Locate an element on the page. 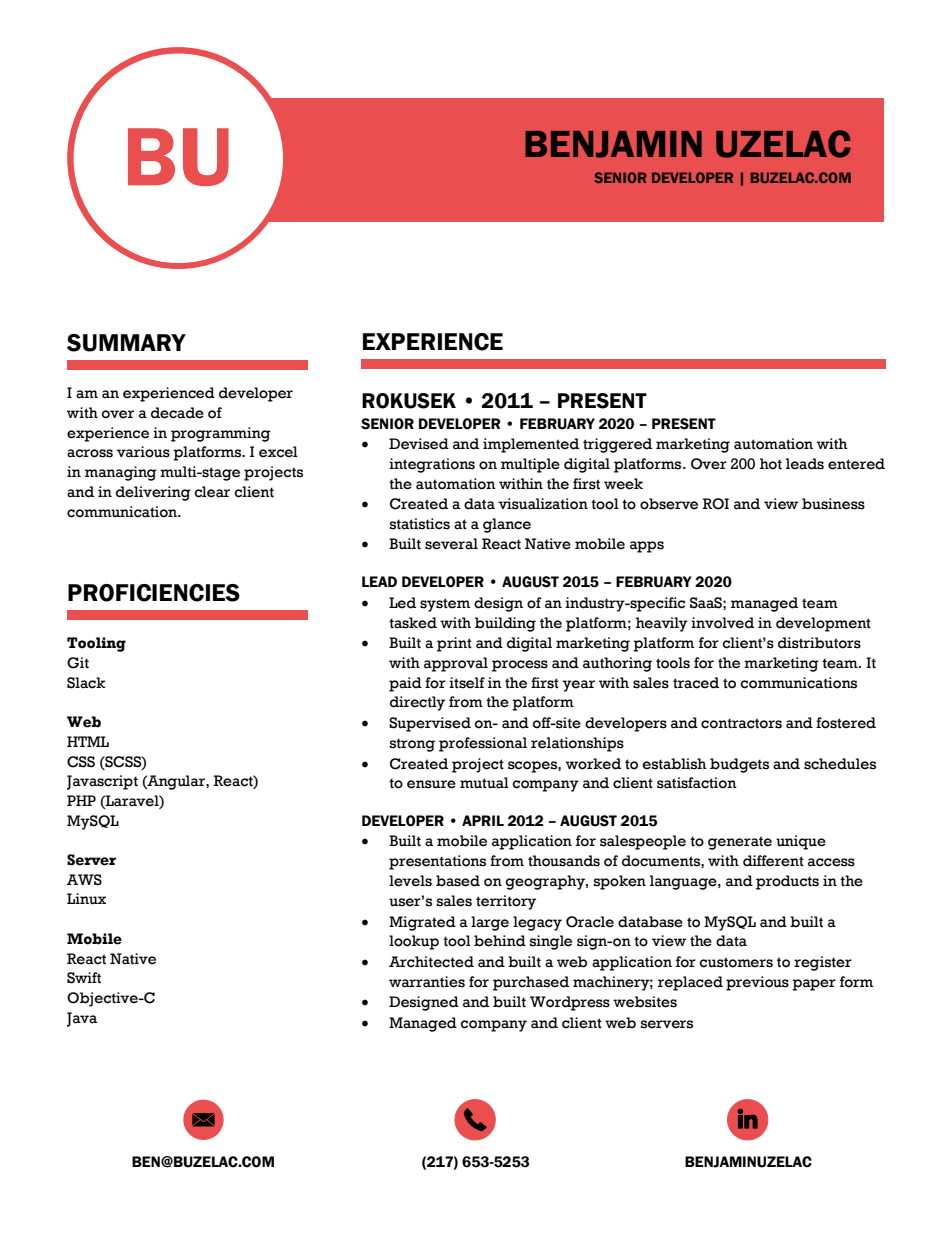  budgets is located at coordinates (739, 765).
